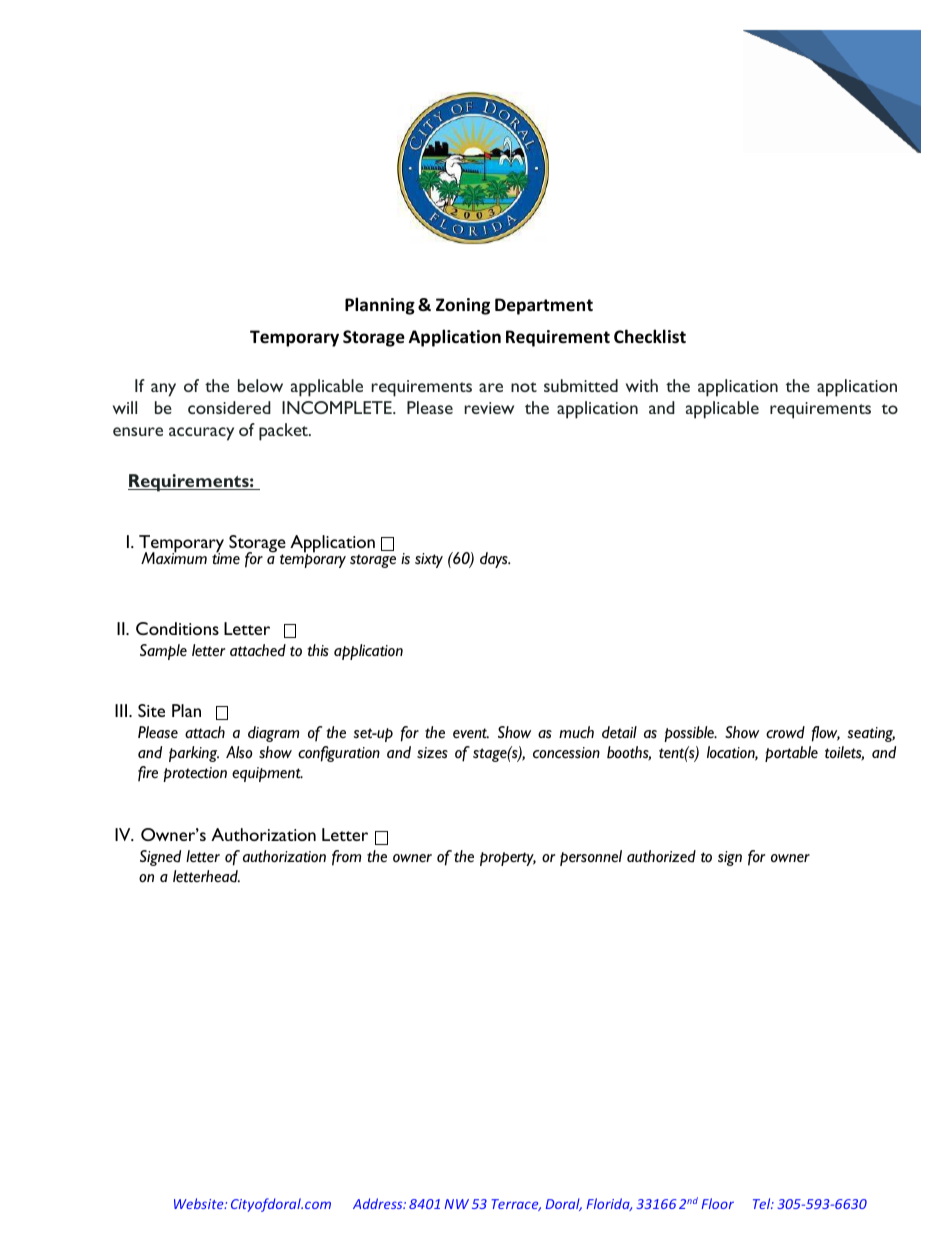 The width and height of the page is (952, 1249). What do you see at coordinates (463, 306) in the page?
I see `Zoning` at bounding box center [463, 306].
